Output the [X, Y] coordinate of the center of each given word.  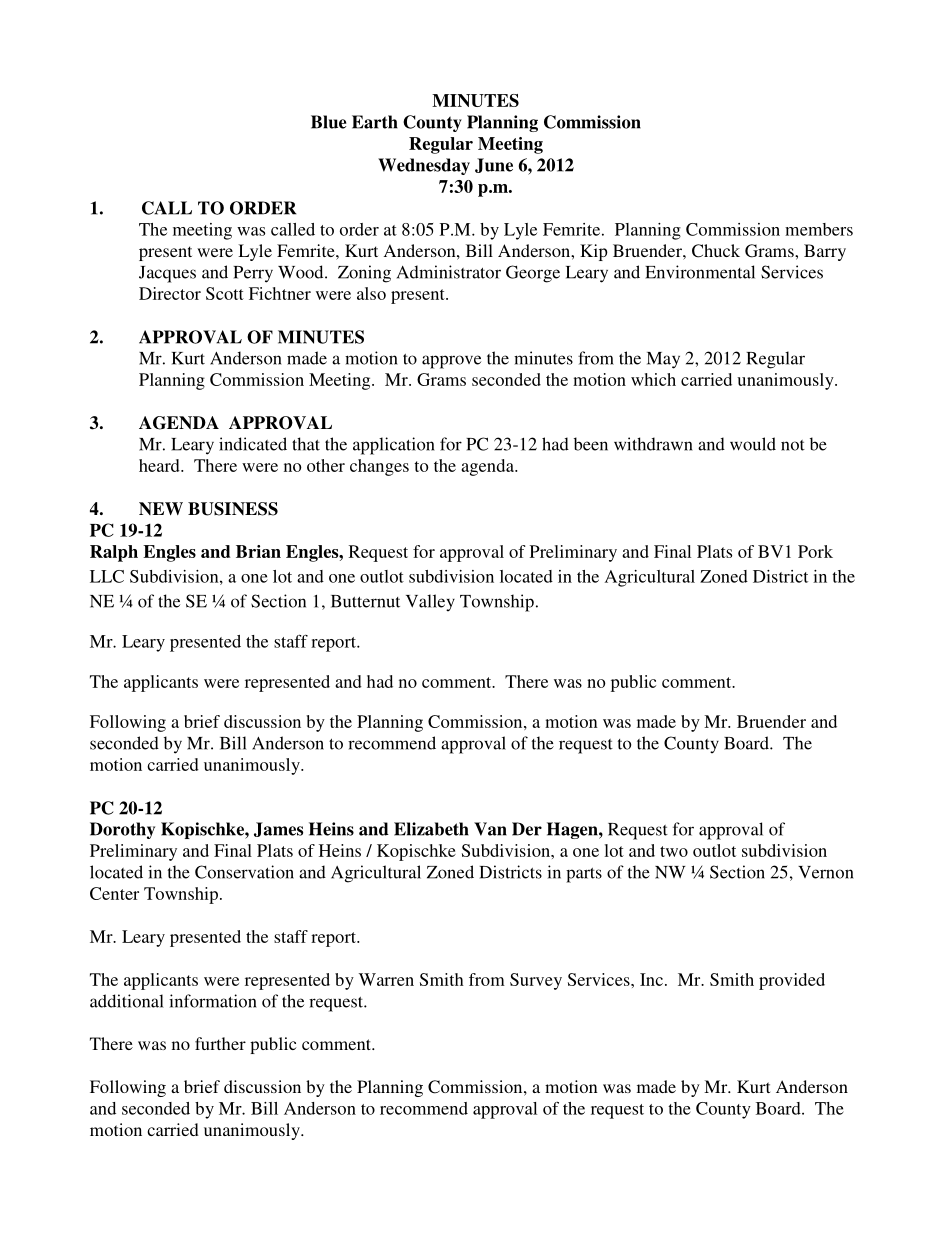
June [494, 165]
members [819, 229]
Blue [329, 122]
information [213, 1001]
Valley [430, 602]
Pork [815, 551]
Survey [536, 981]
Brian [258, 551]
